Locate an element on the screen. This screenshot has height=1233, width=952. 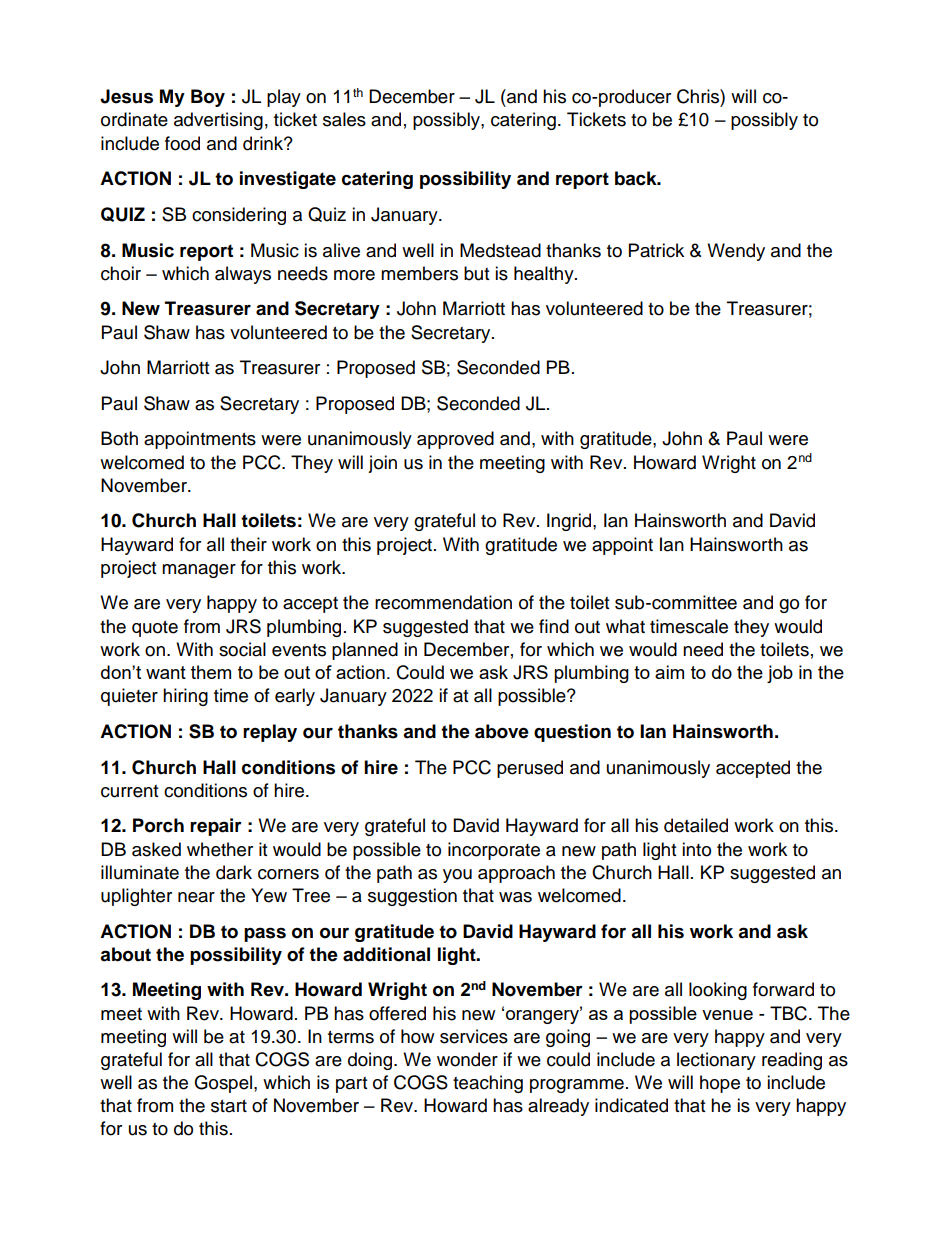
Gospel is located at coordinates (223, 1084).
